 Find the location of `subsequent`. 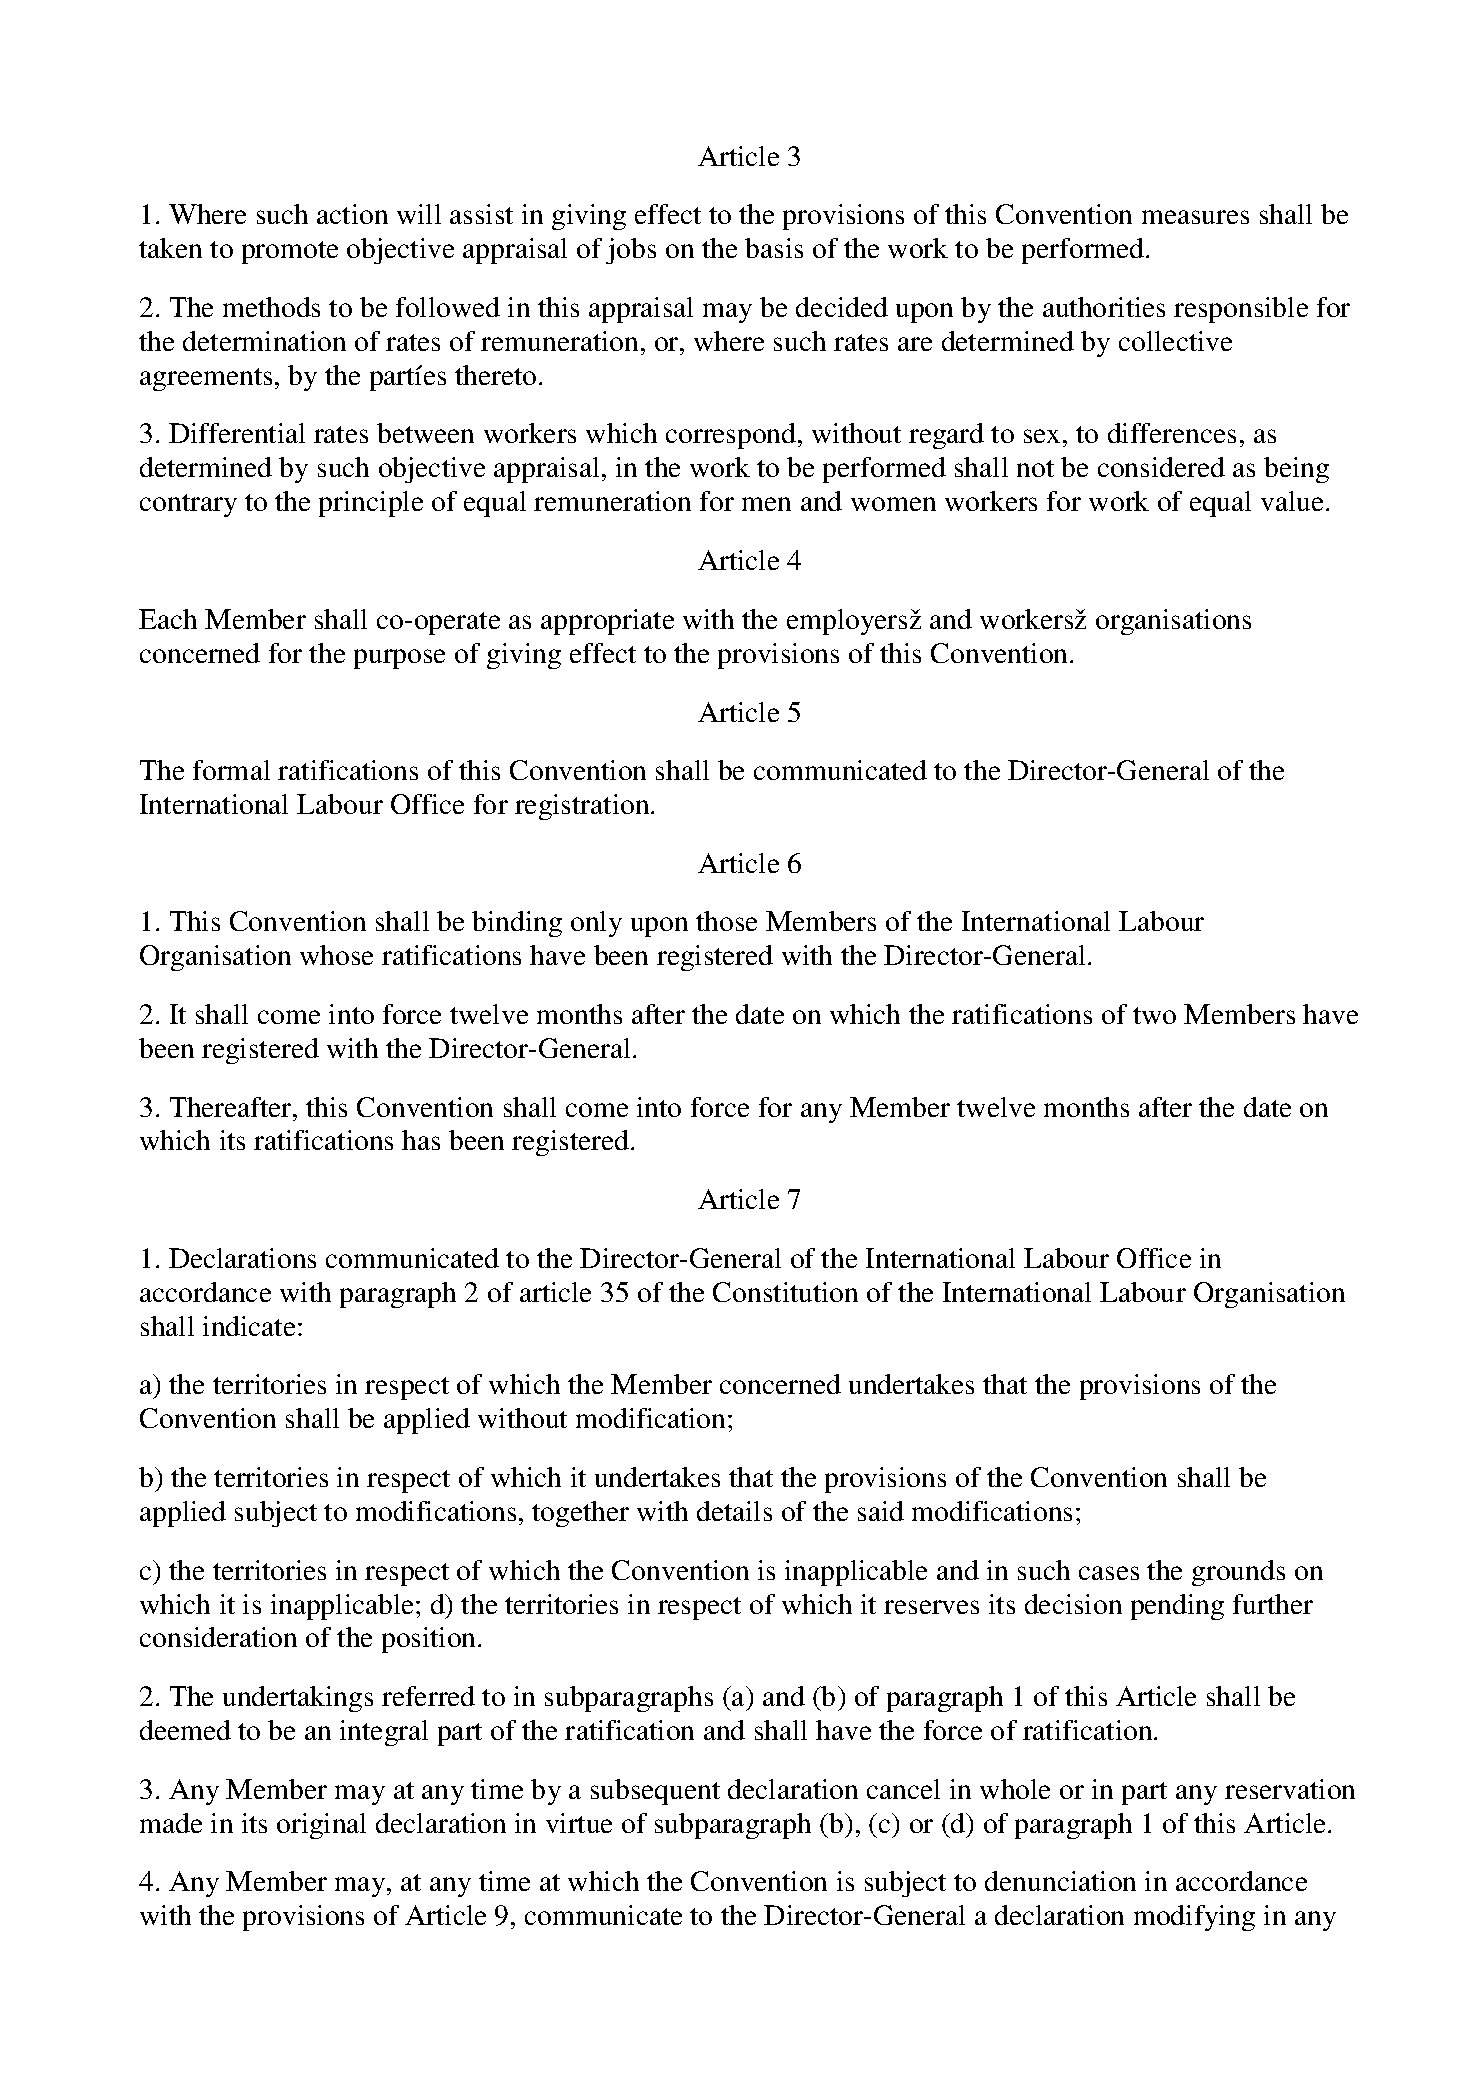

subsequent is located at coordinates (655, 1792).
